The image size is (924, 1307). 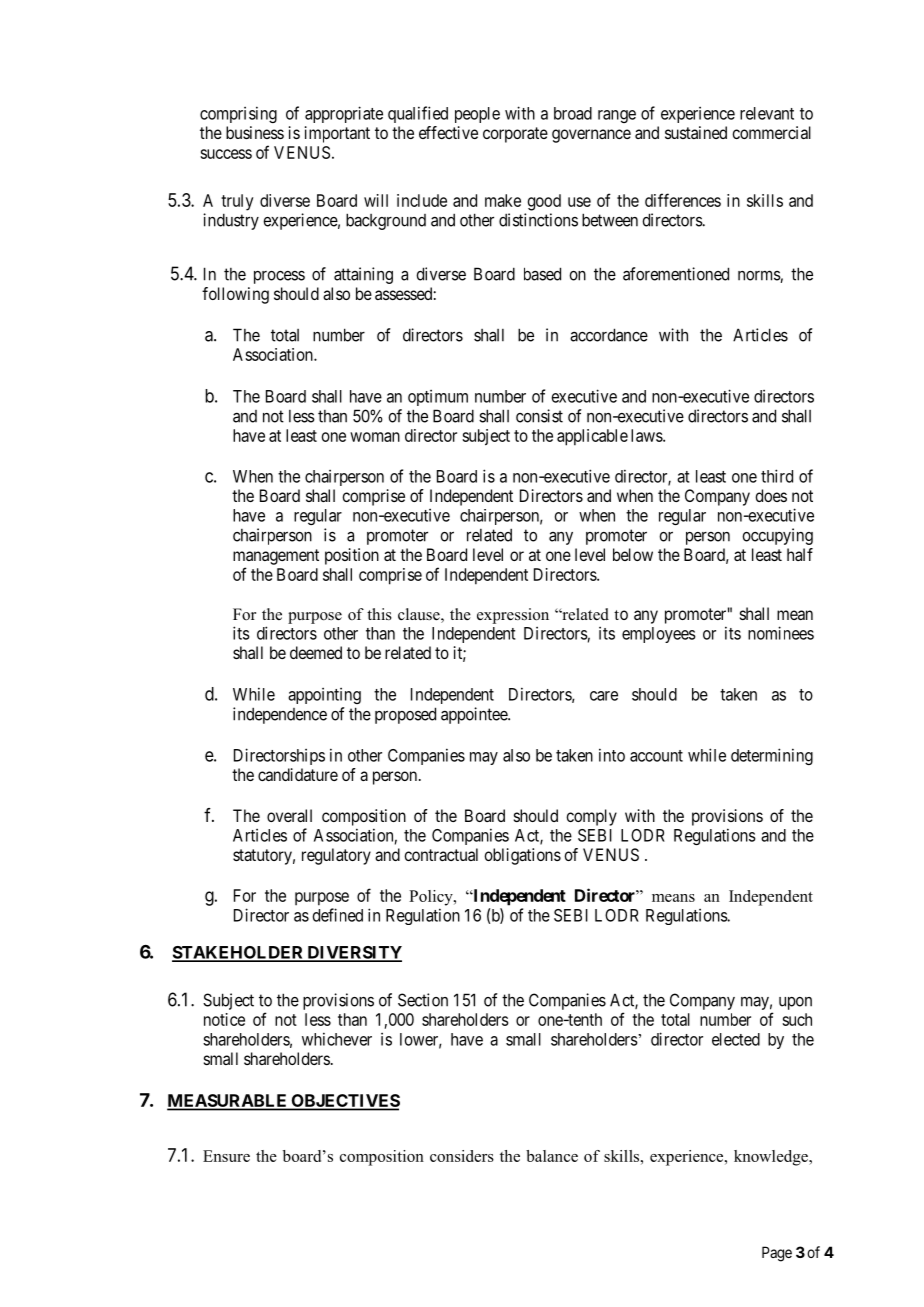 What do you see at coordinates (539, 416) in the document?
I see `consist` at bounding box center [539, 416].
